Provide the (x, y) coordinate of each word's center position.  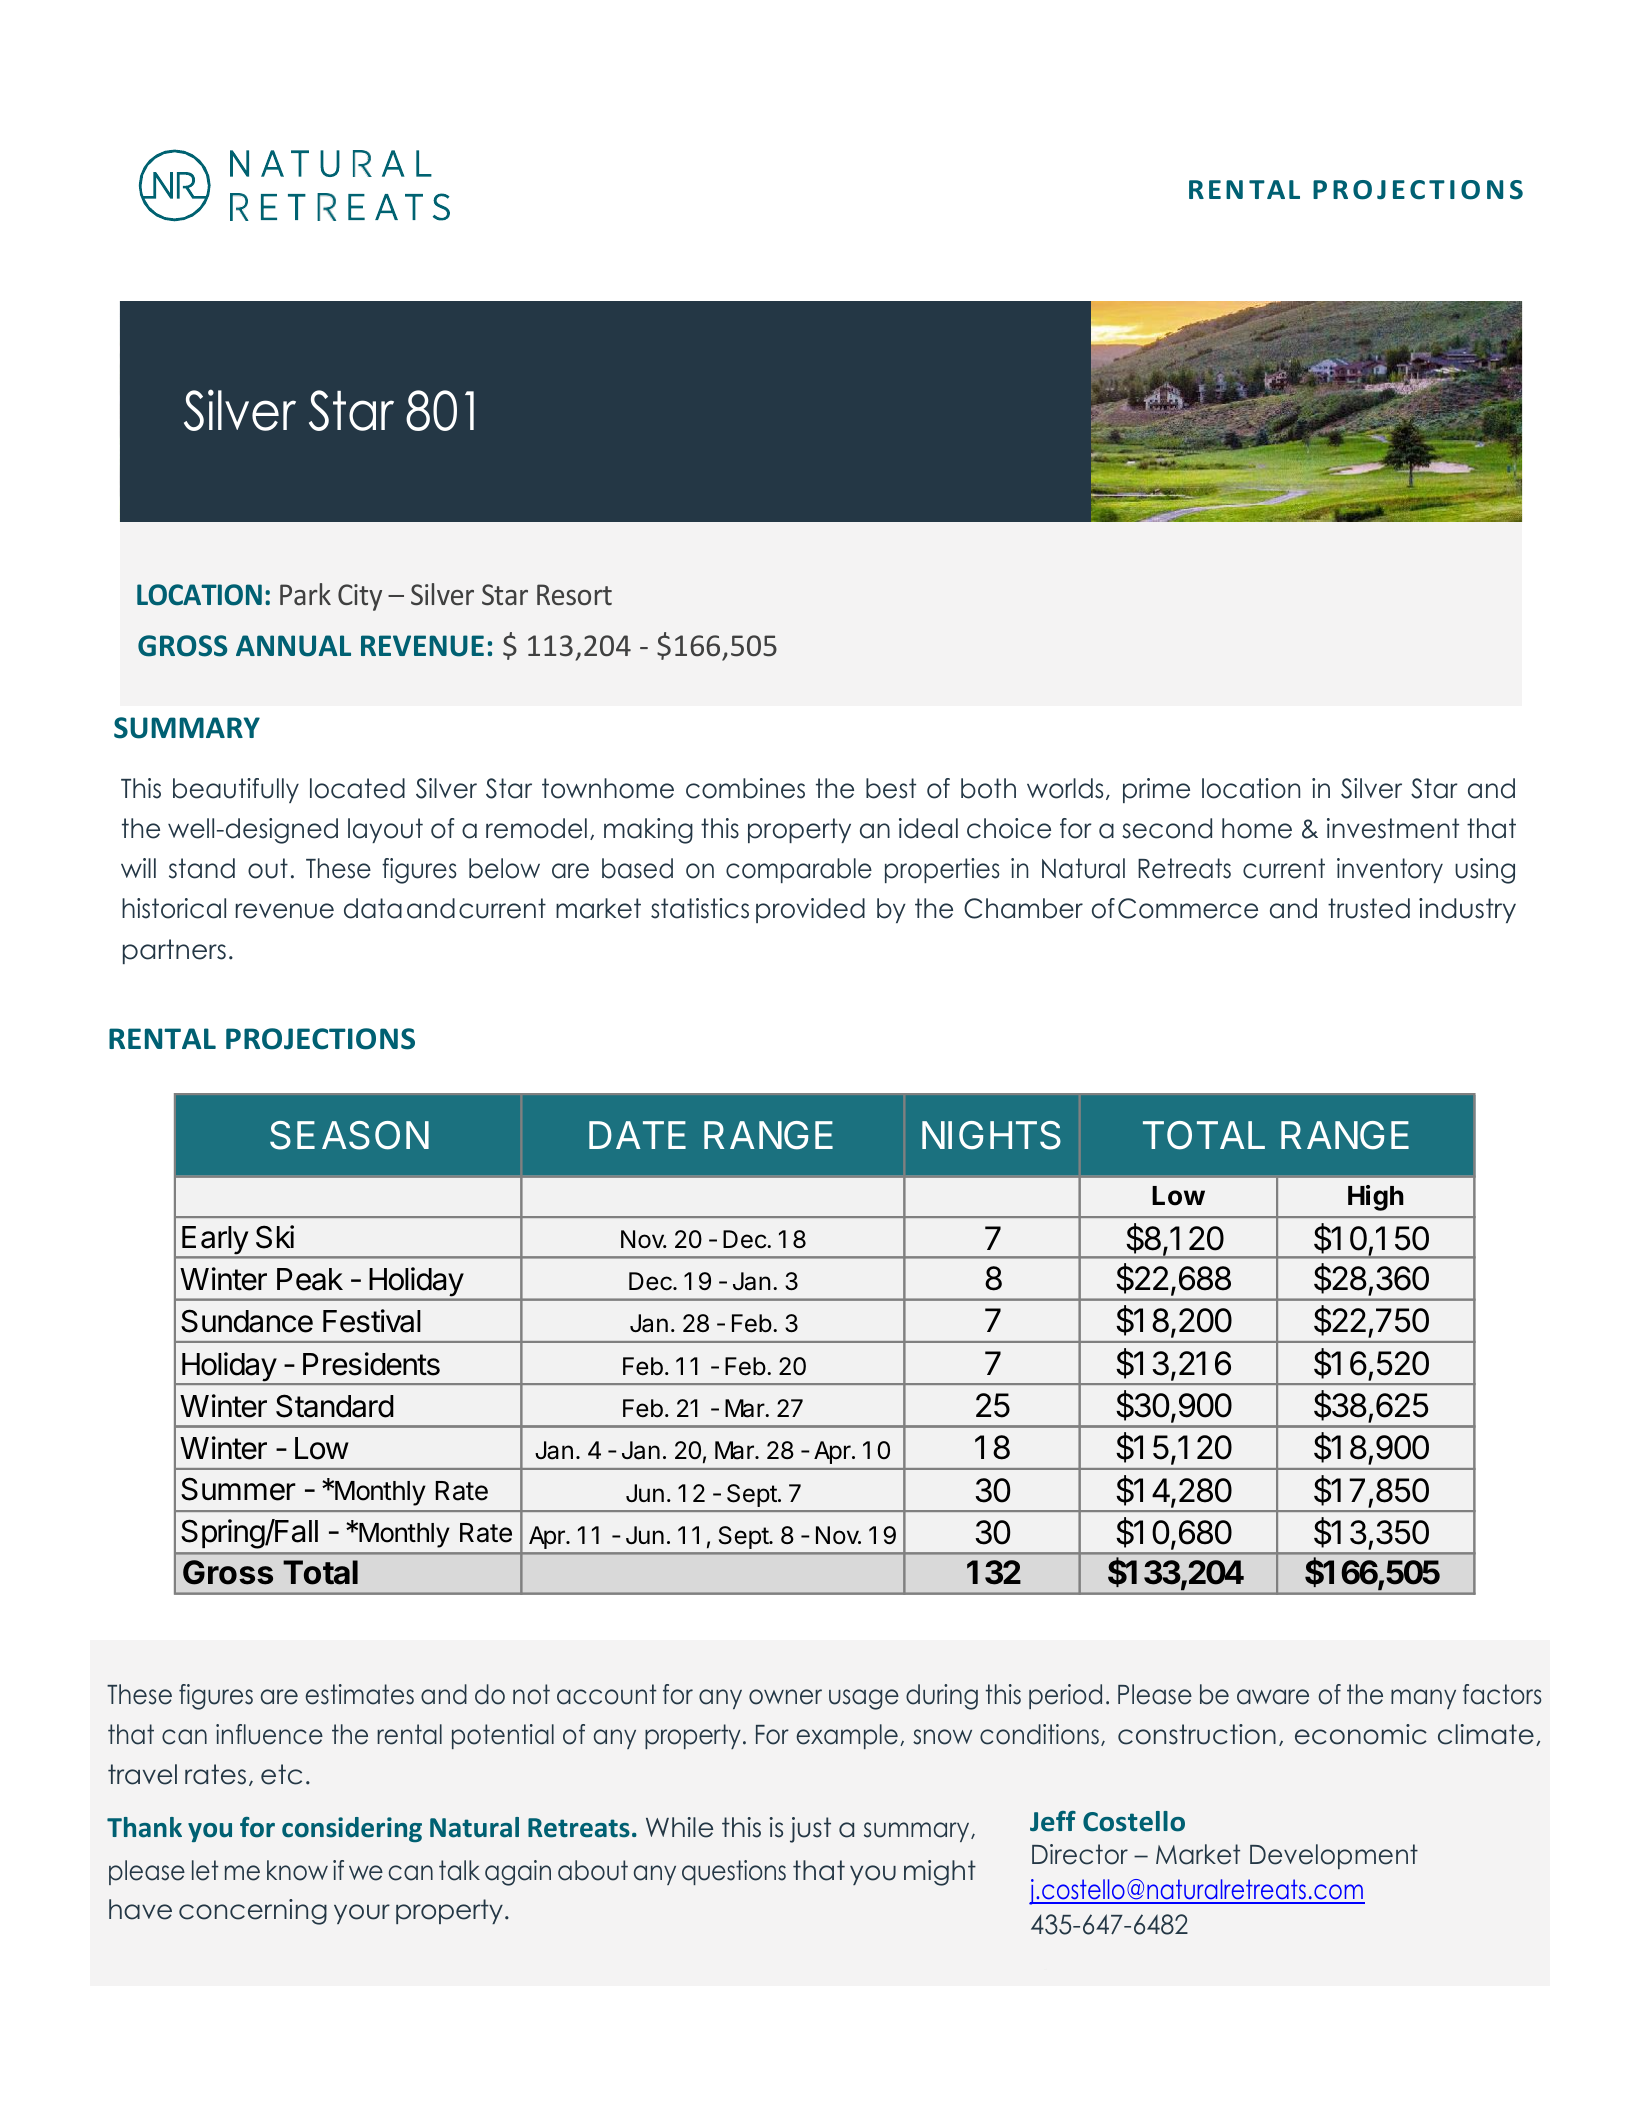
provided (810, 910)
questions (734, 1872)
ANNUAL (293, 646)
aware (1273, 1697)
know (297, 1870)
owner (785, 1697)
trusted (1369, 908)
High (1376, 1198)
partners (174, 951)
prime (1156, 790)
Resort (574, 595)
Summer (238, 1489)
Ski (275, 1237)
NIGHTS (991, 1135)
